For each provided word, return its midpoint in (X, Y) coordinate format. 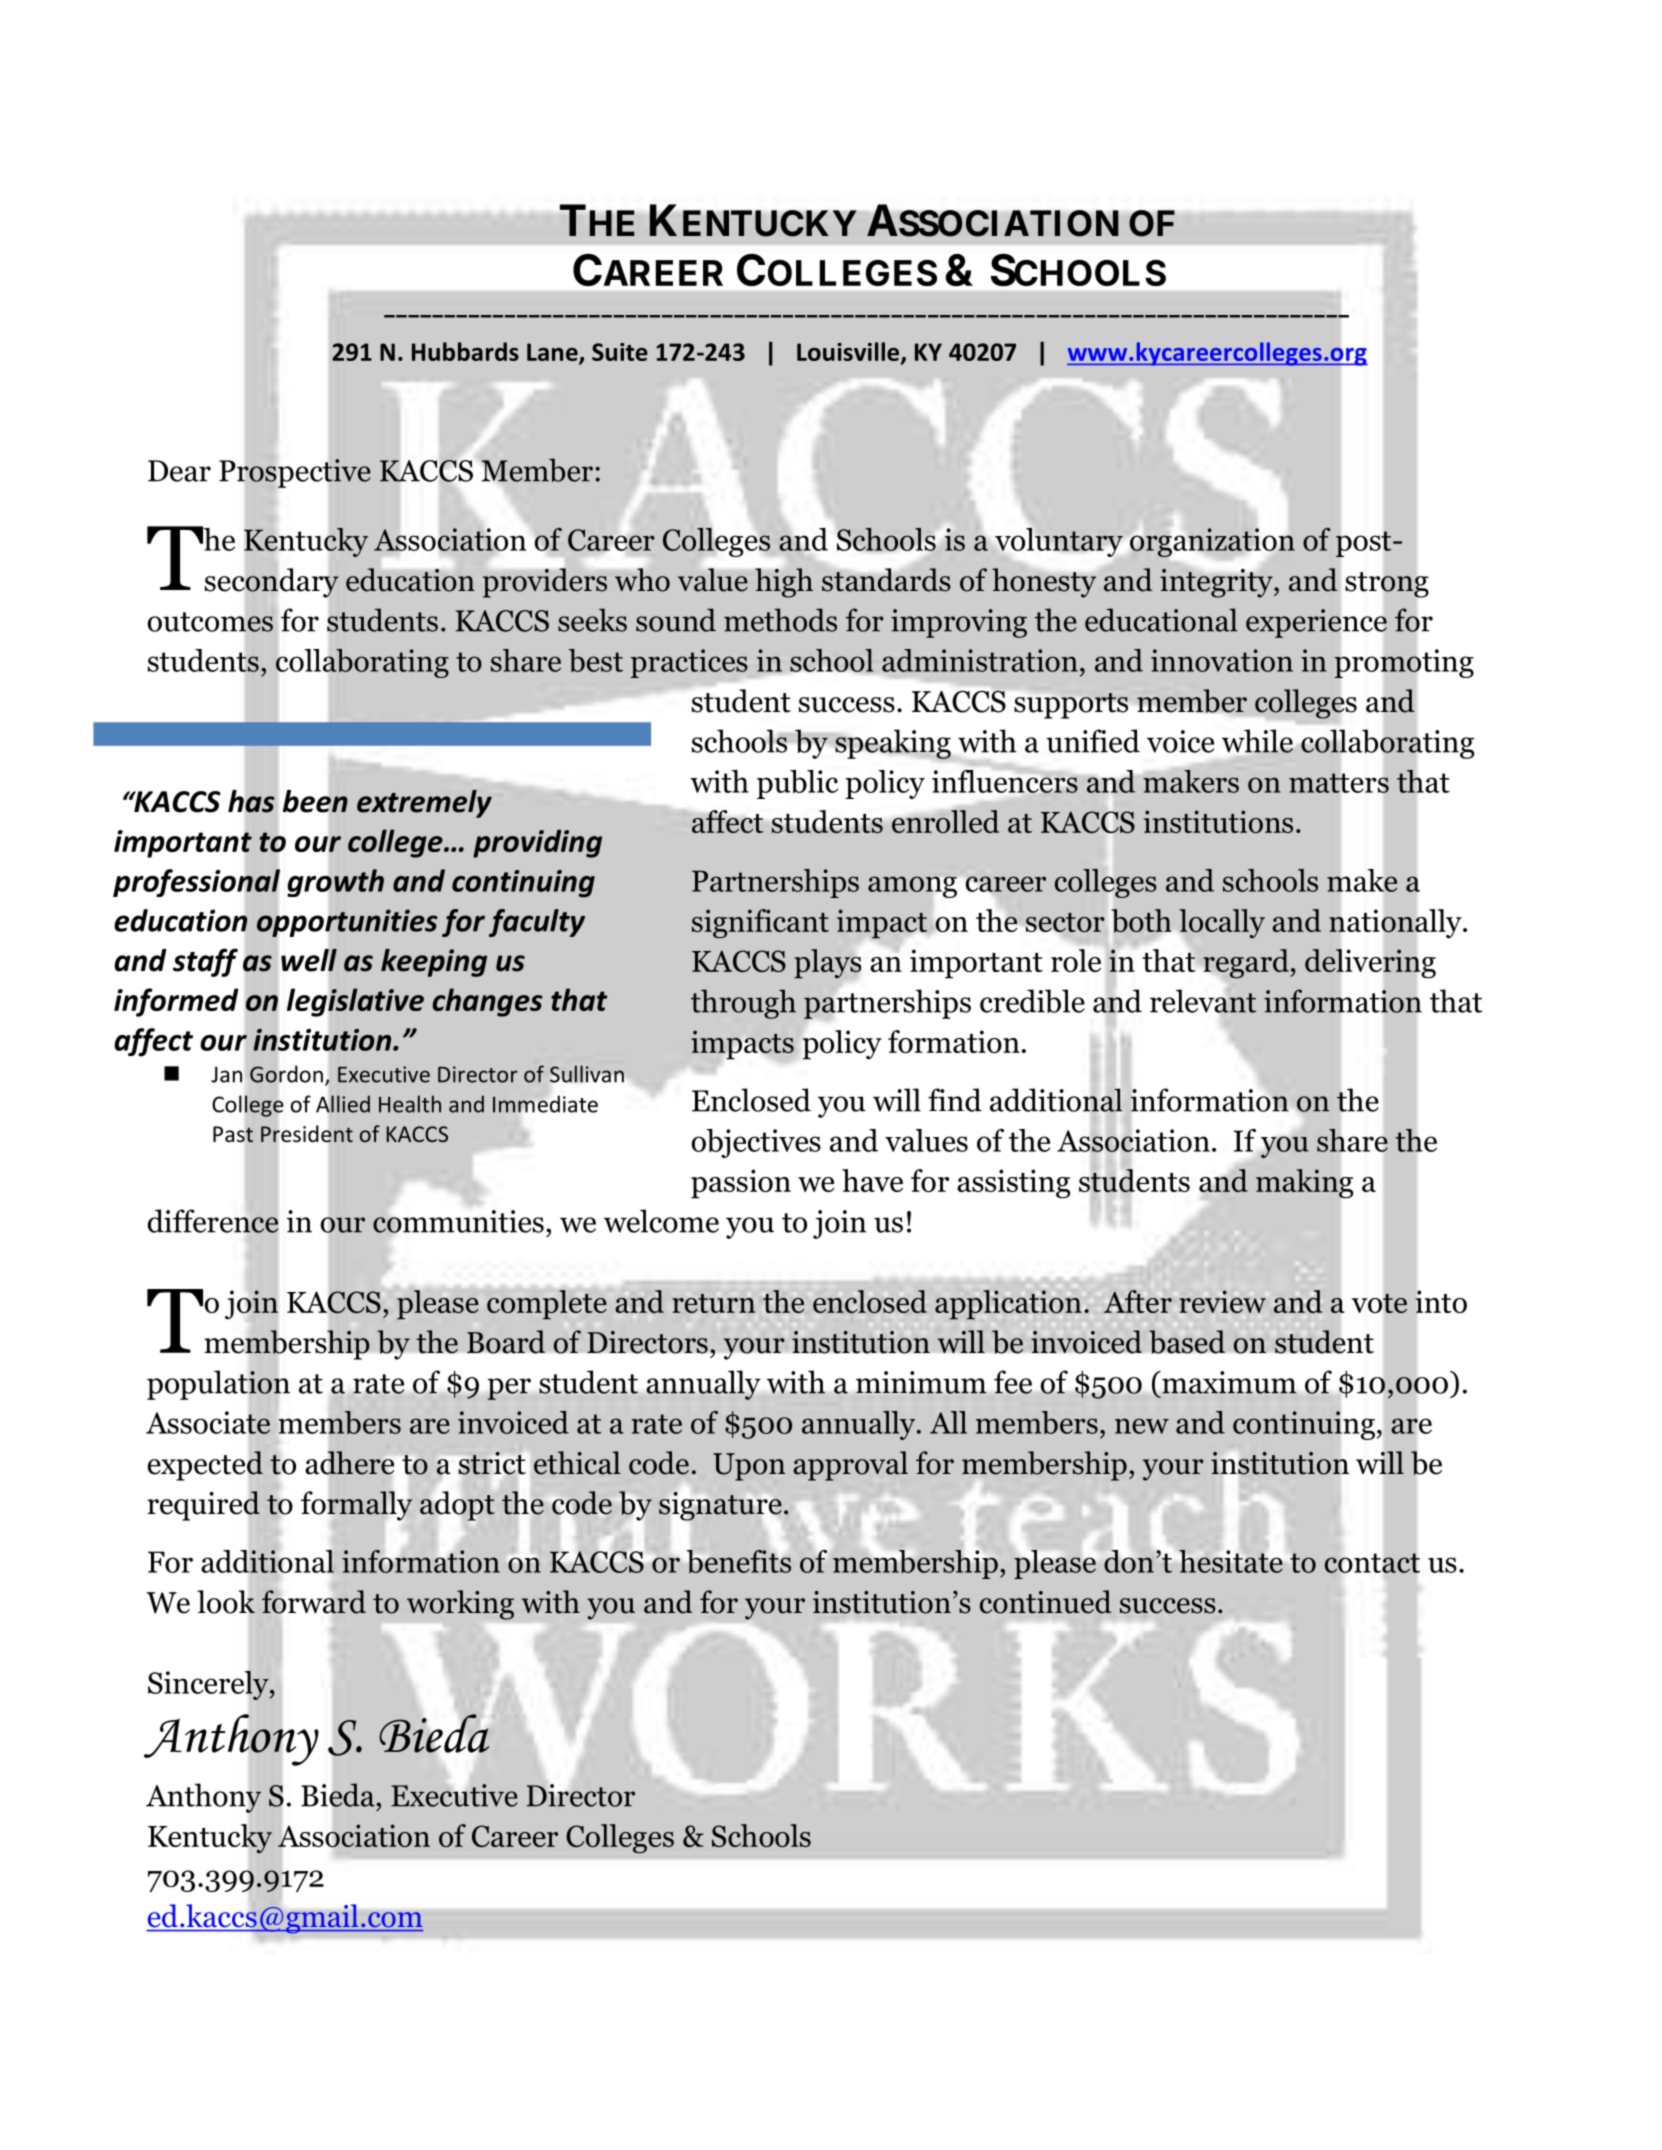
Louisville (848, 351)
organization (1212, 542)
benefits (739, 1560)
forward (314, 1602)
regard (1246, 965)
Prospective (295, 473)
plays (829, 964)
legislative (355, 1002)
